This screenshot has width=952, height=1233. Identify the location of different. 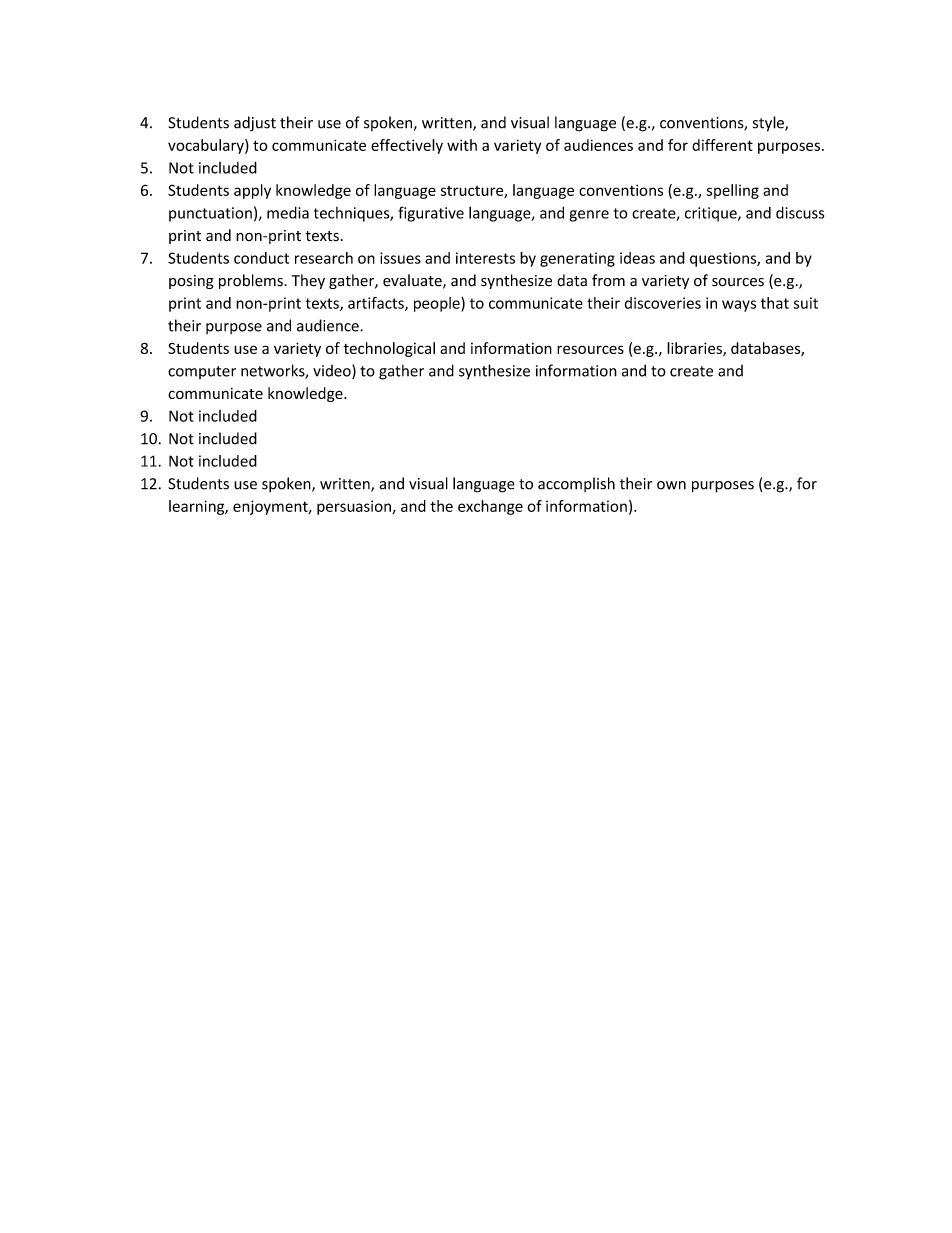
(722, 145).
